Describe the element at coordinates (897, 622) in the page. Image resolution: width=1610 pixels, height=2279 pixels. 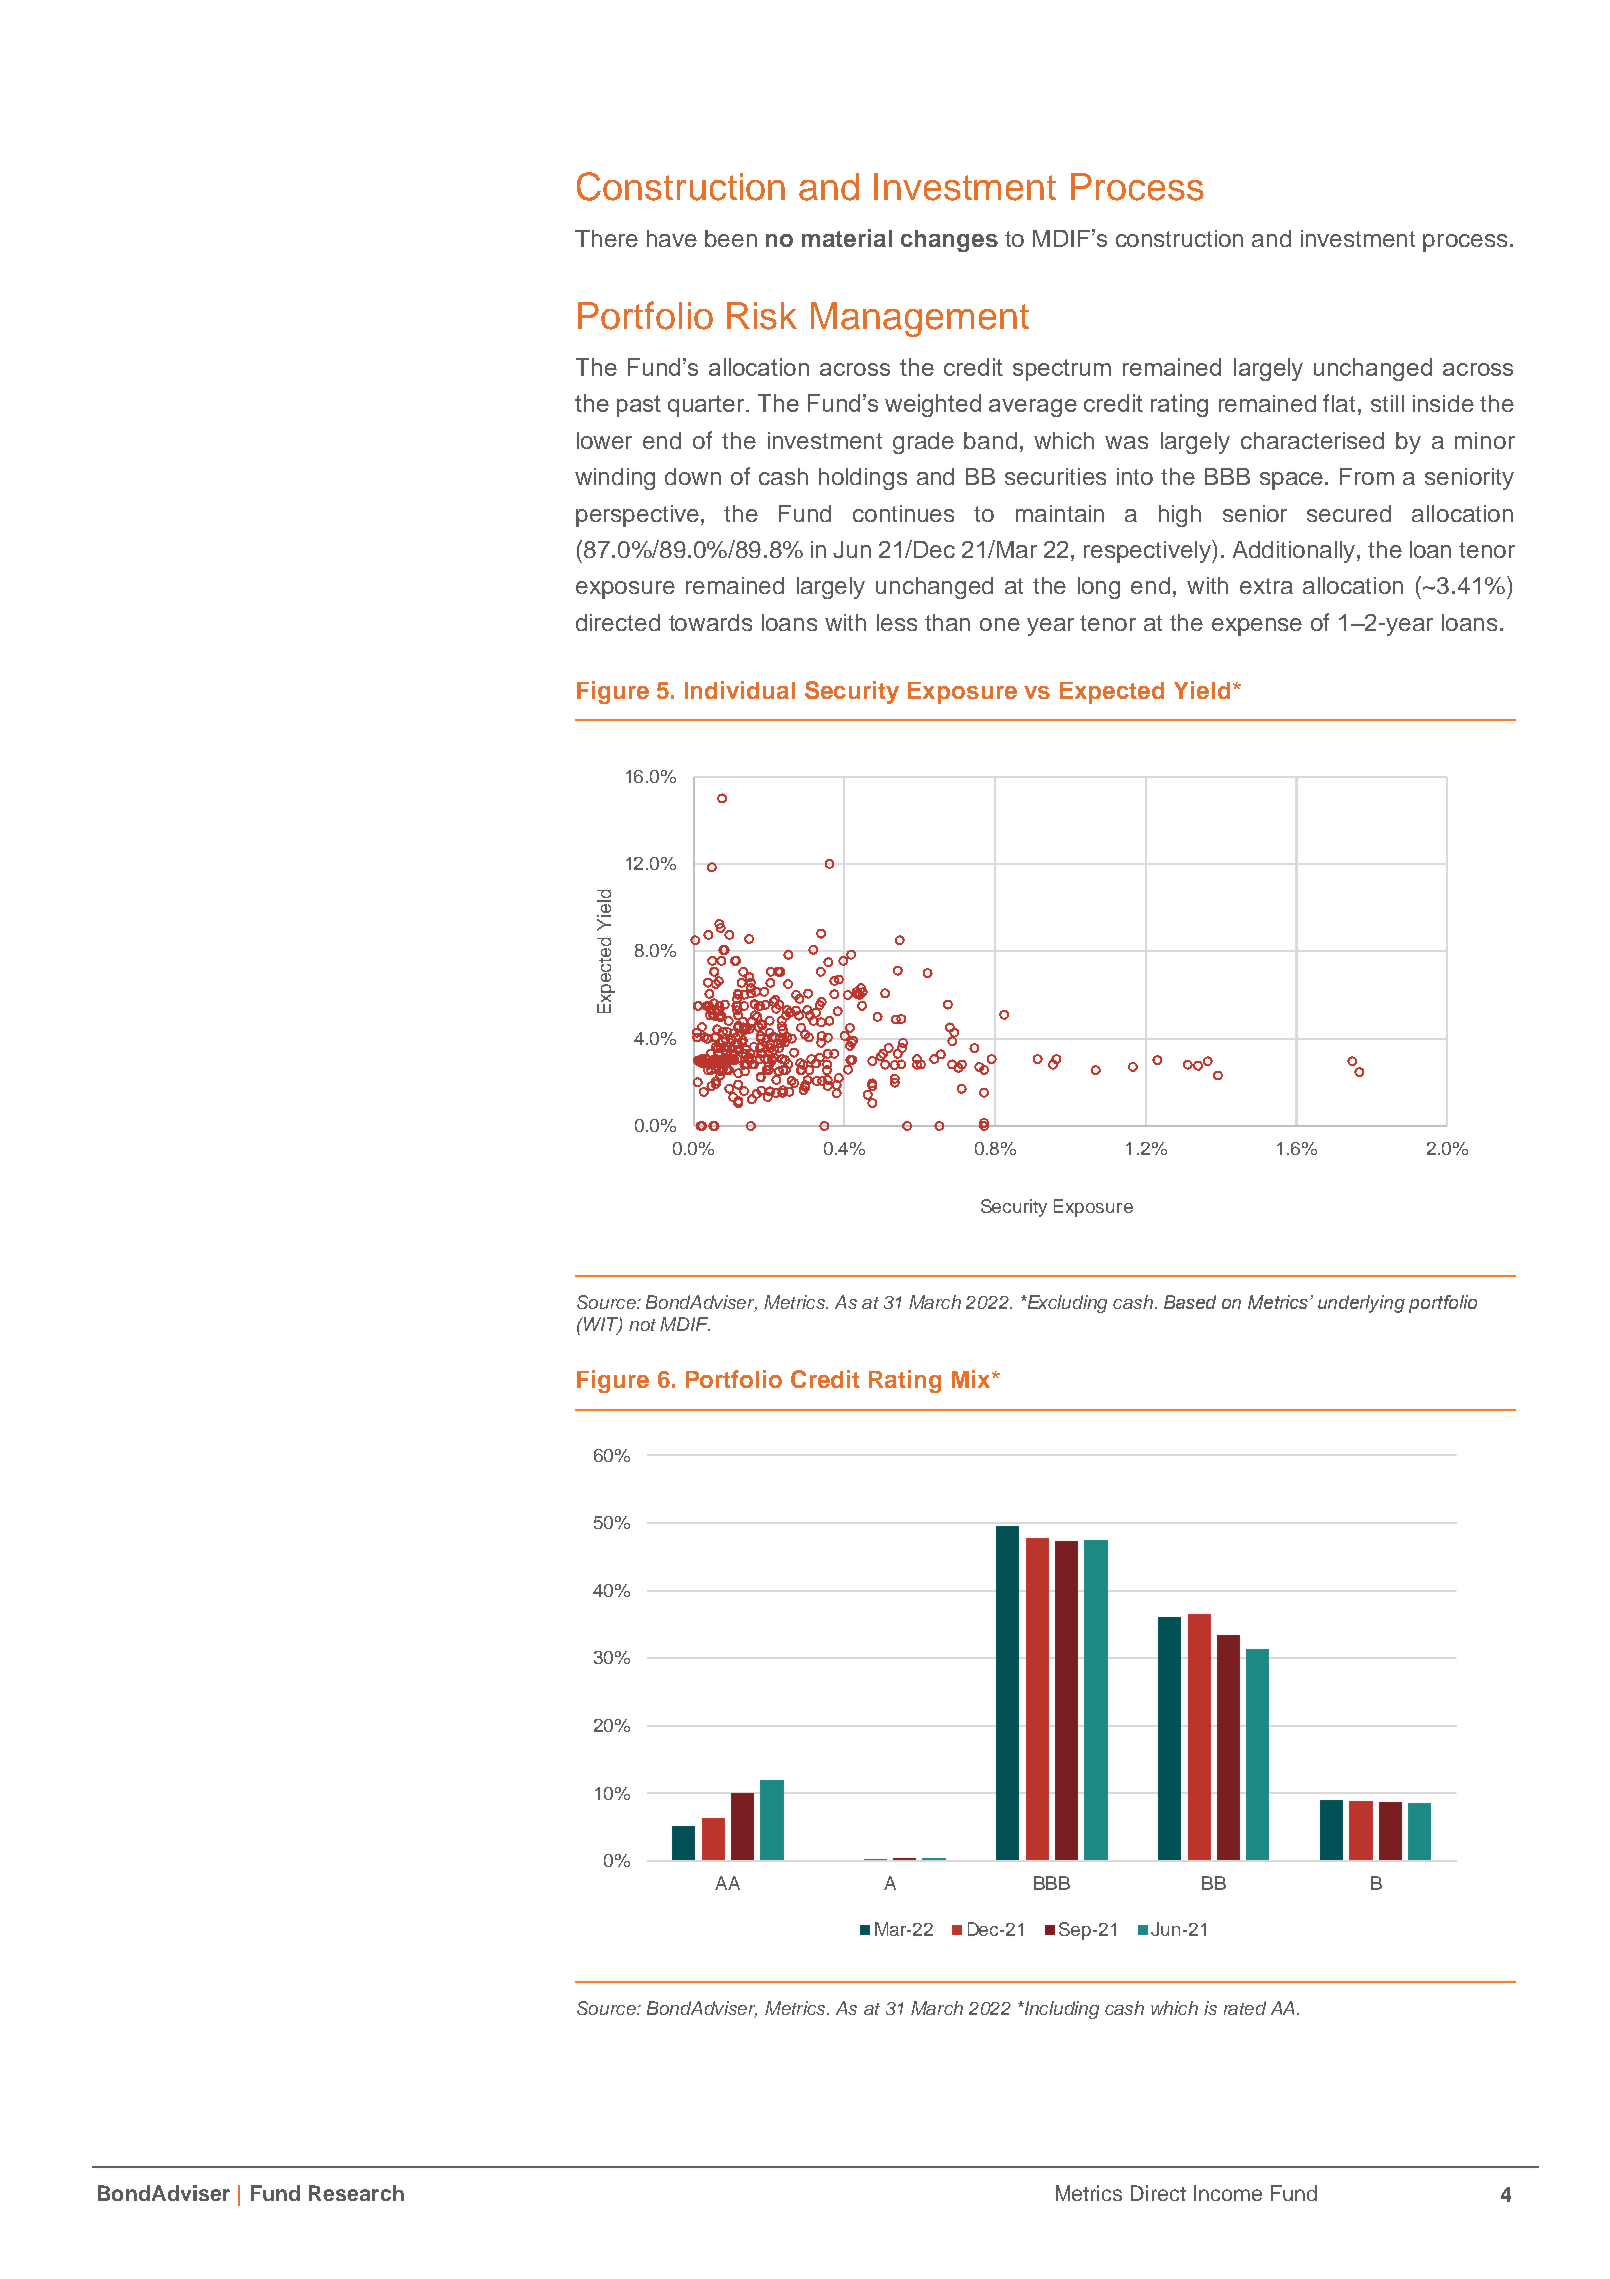
I see `less` at that location.
